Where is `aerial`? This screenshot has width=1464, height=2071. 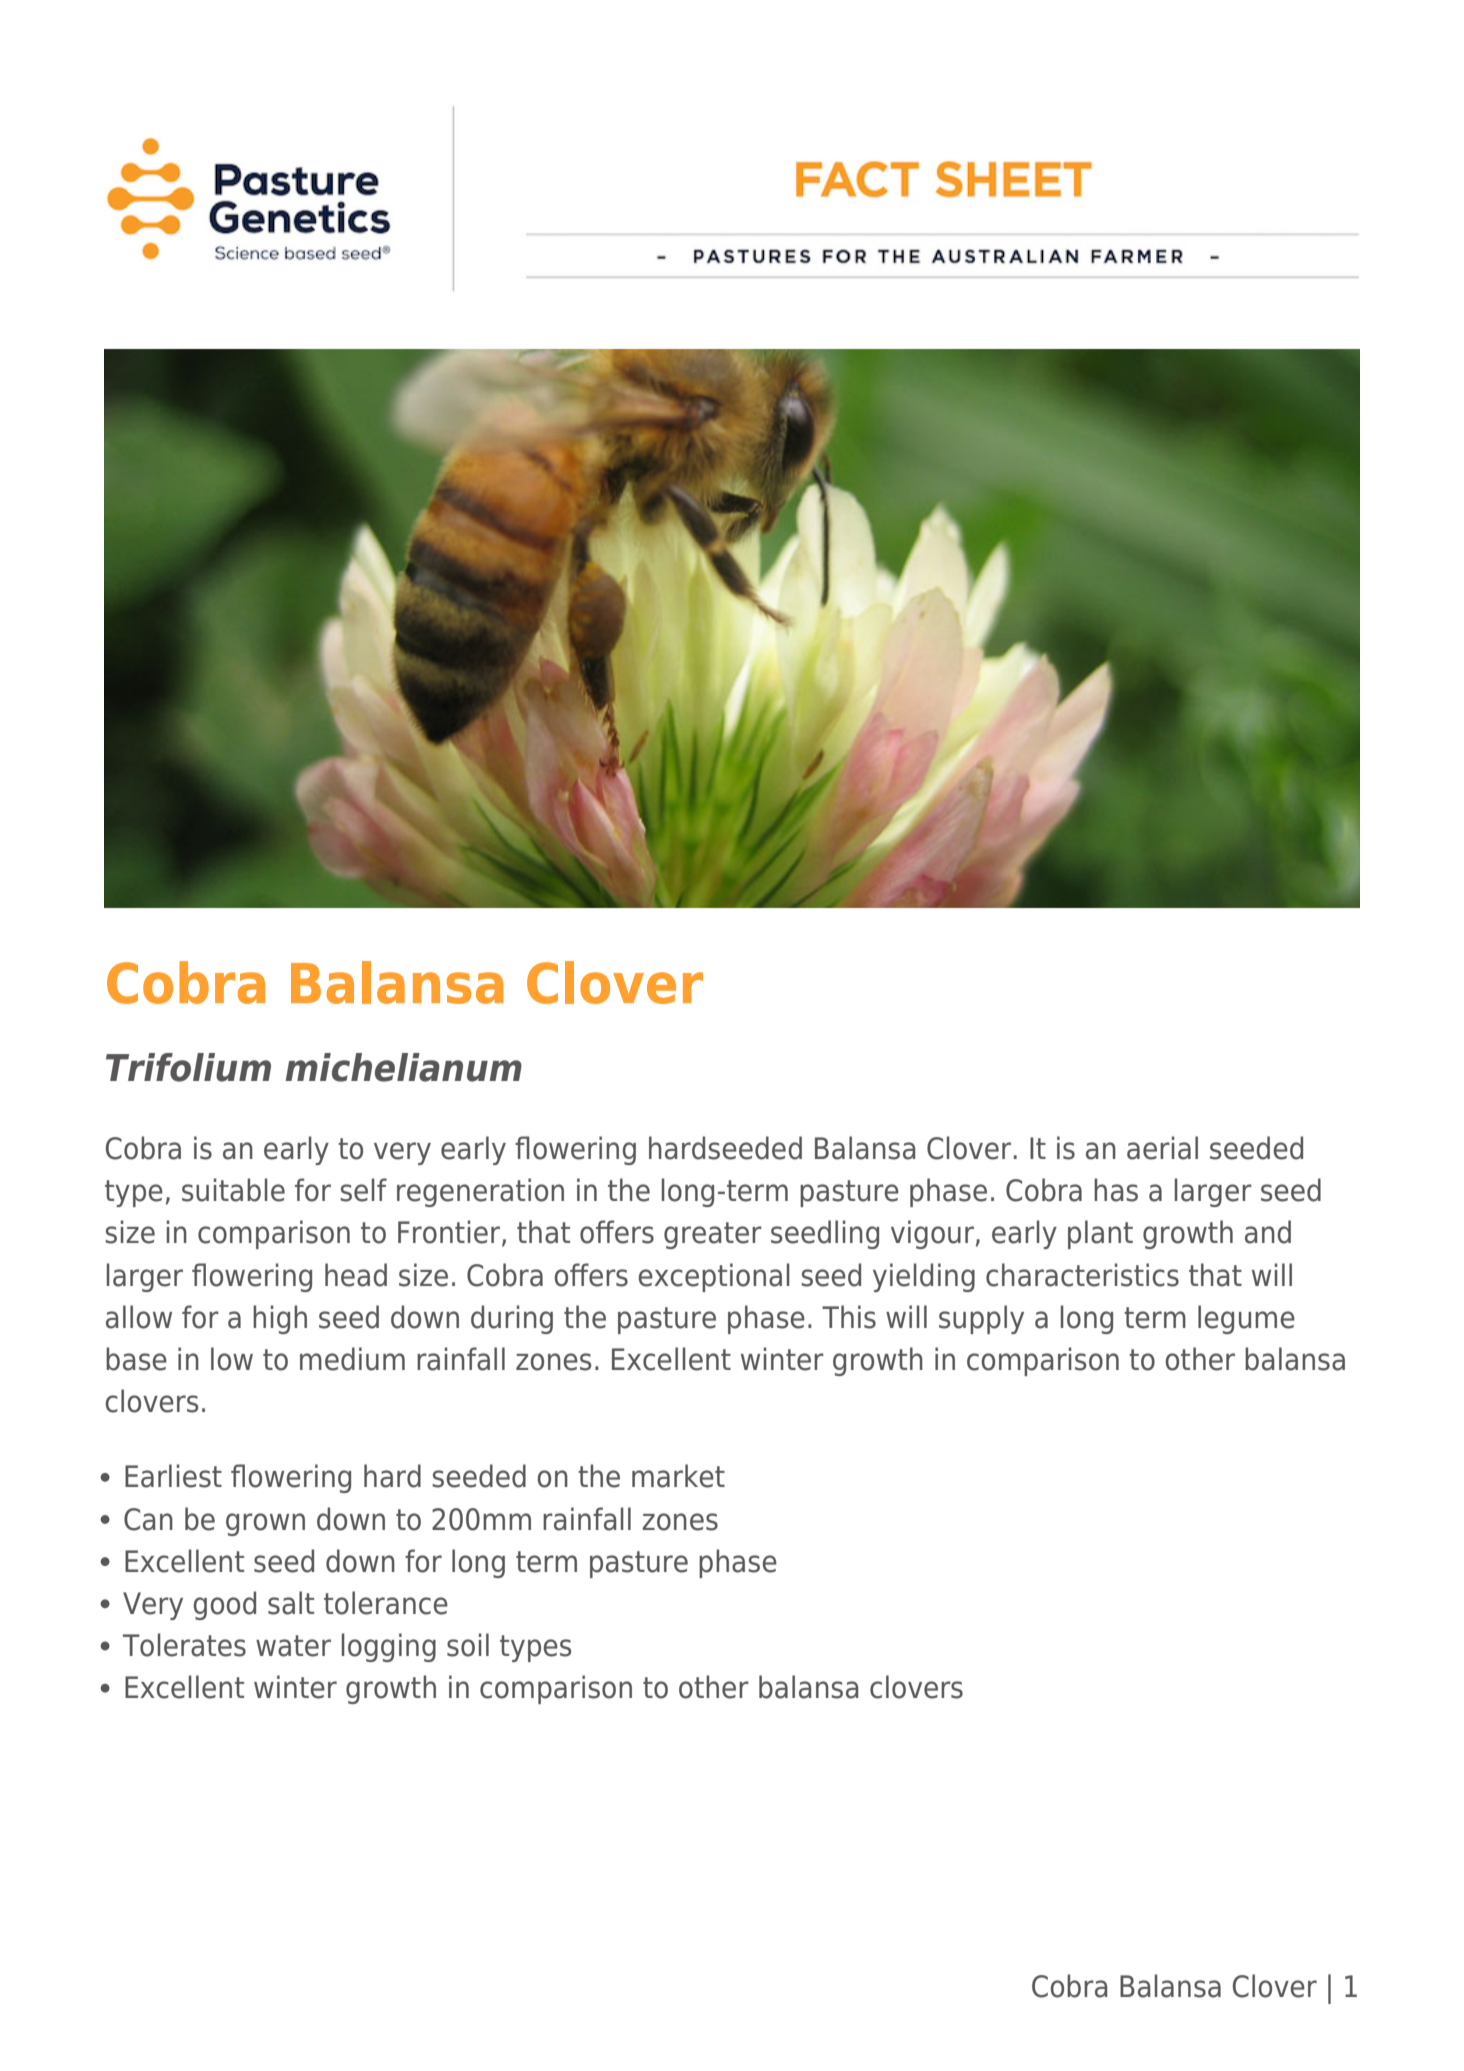
aerial is located at coordinates (1162, 1148).
